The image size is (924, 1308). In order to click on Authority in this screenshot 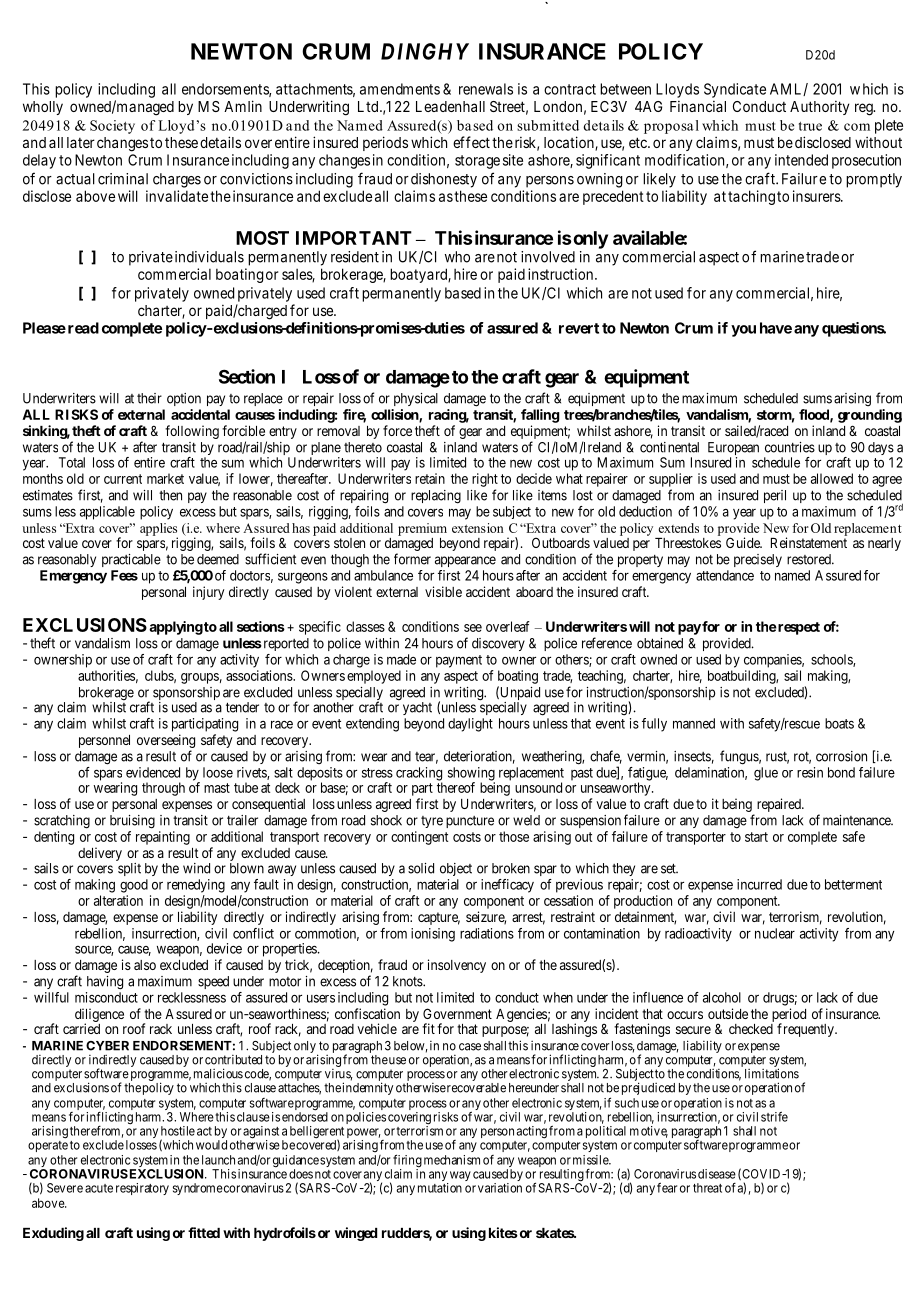, I will do `click(819, 108)`.
